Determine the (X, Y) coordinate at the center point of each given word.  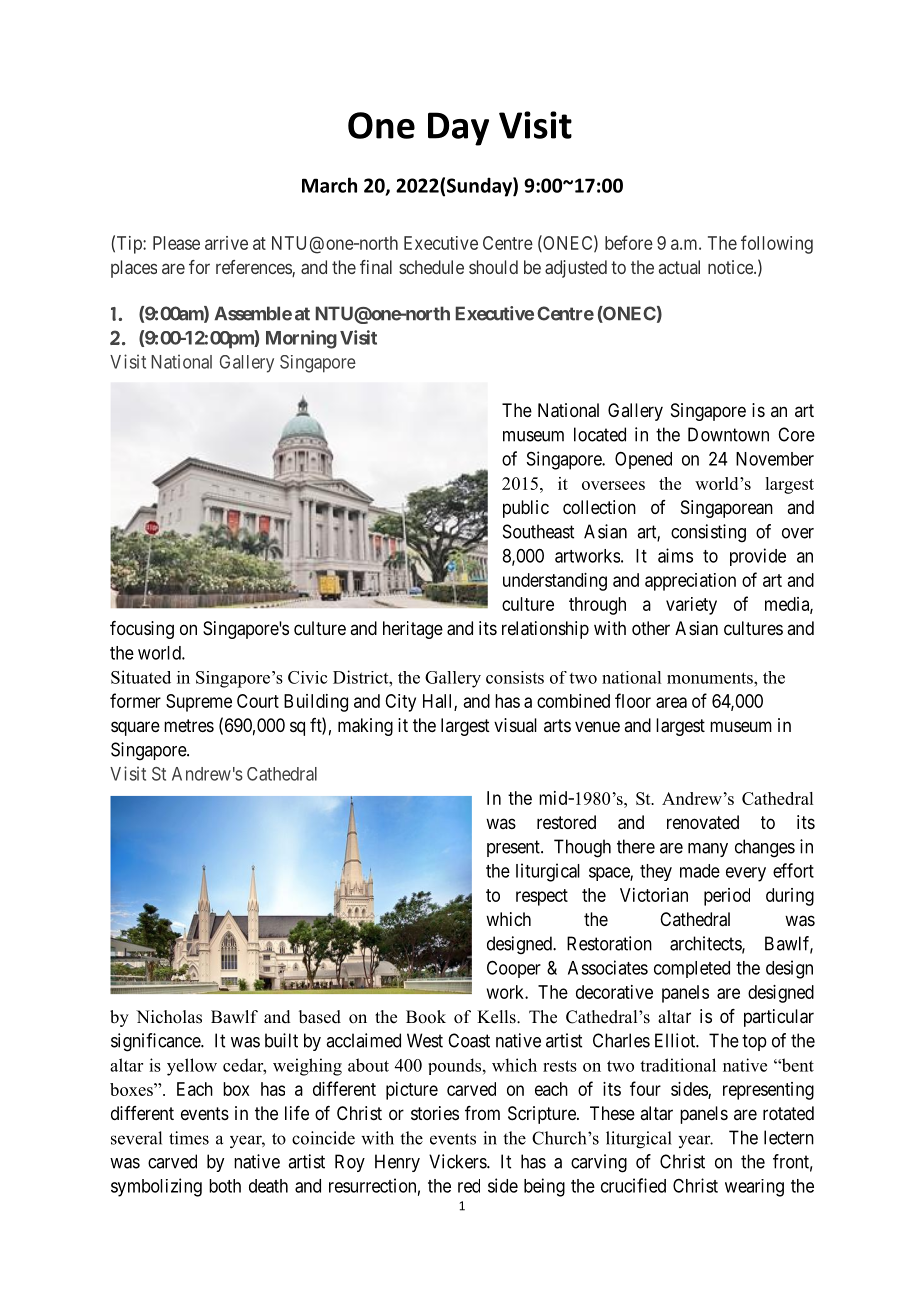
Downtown (728, 434)
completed (692, 969)
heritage (413, 630)
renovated (703, 822)
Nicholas (169, 1017)
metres (189, 725)
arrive (226, 243)
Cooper (514, 969)
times (189, 1138)
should (493, 267)
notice (731, 267)
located (600, 434)
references (254, 268)
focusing (142, 630)
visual (515, 725)
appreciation (690, 582)
